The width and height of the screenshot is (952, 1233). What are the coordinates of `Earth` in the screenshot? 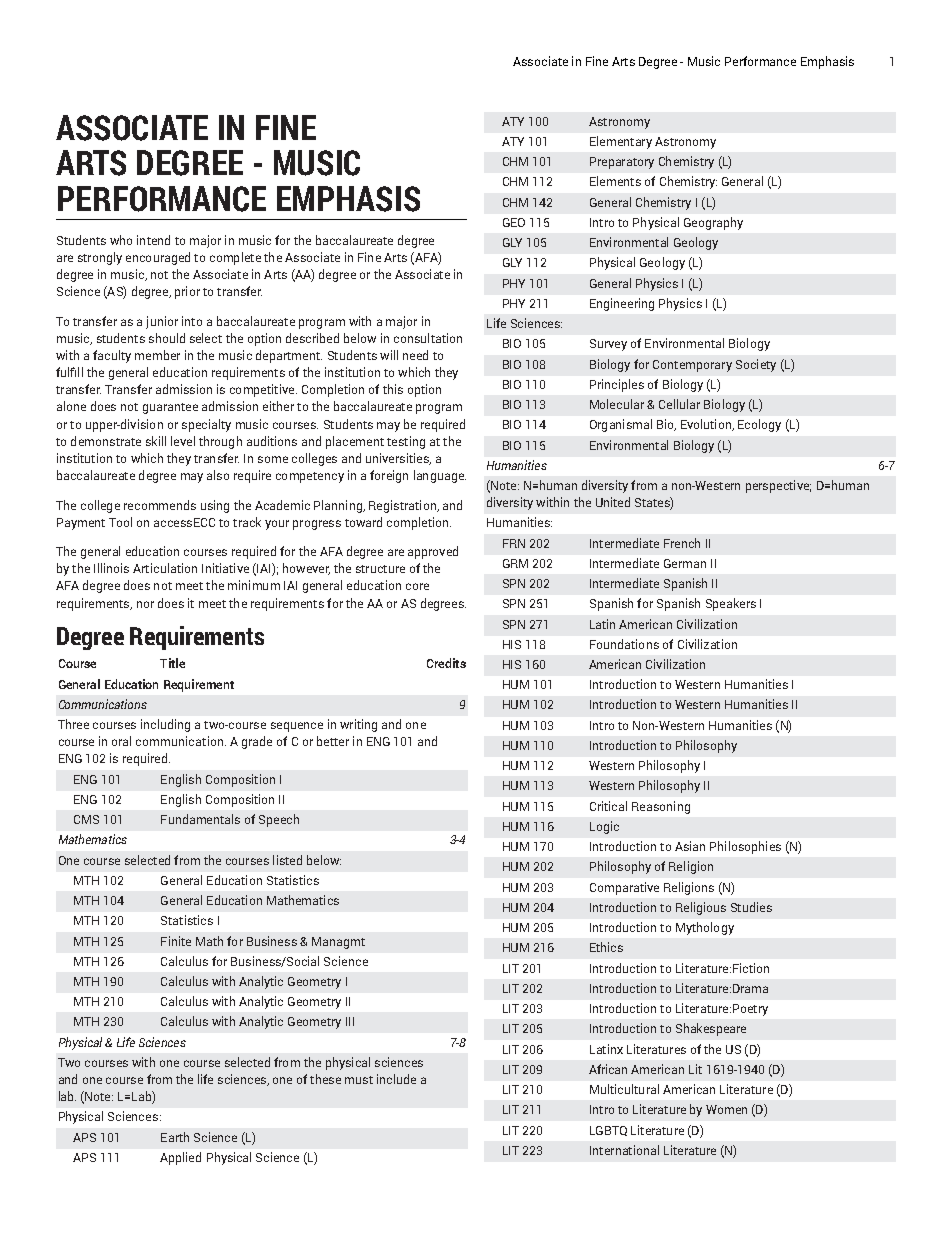 It's located at (175, 1137).
